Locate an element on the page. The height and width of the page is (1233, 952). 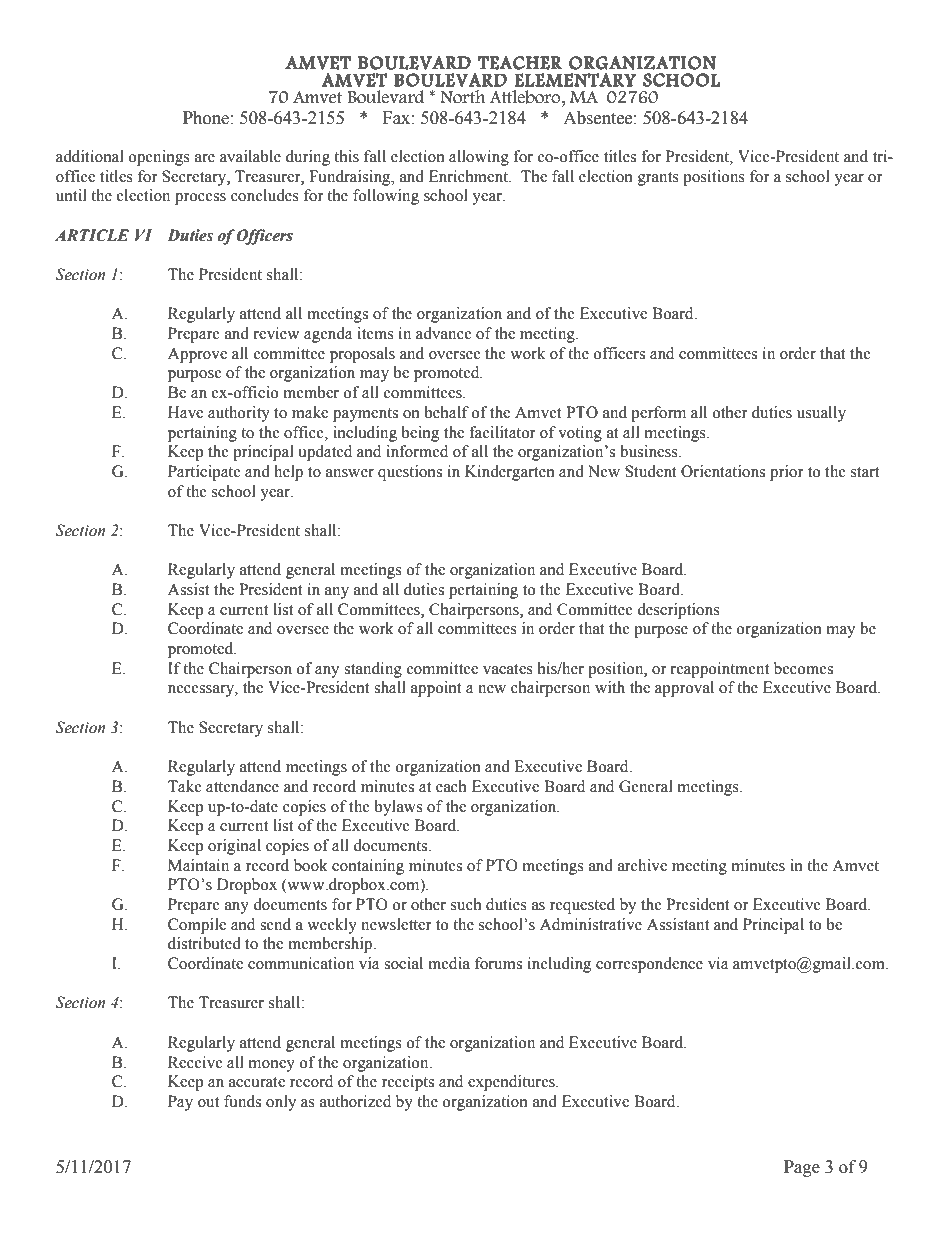
becomes is located at coordinates (803, 668).
